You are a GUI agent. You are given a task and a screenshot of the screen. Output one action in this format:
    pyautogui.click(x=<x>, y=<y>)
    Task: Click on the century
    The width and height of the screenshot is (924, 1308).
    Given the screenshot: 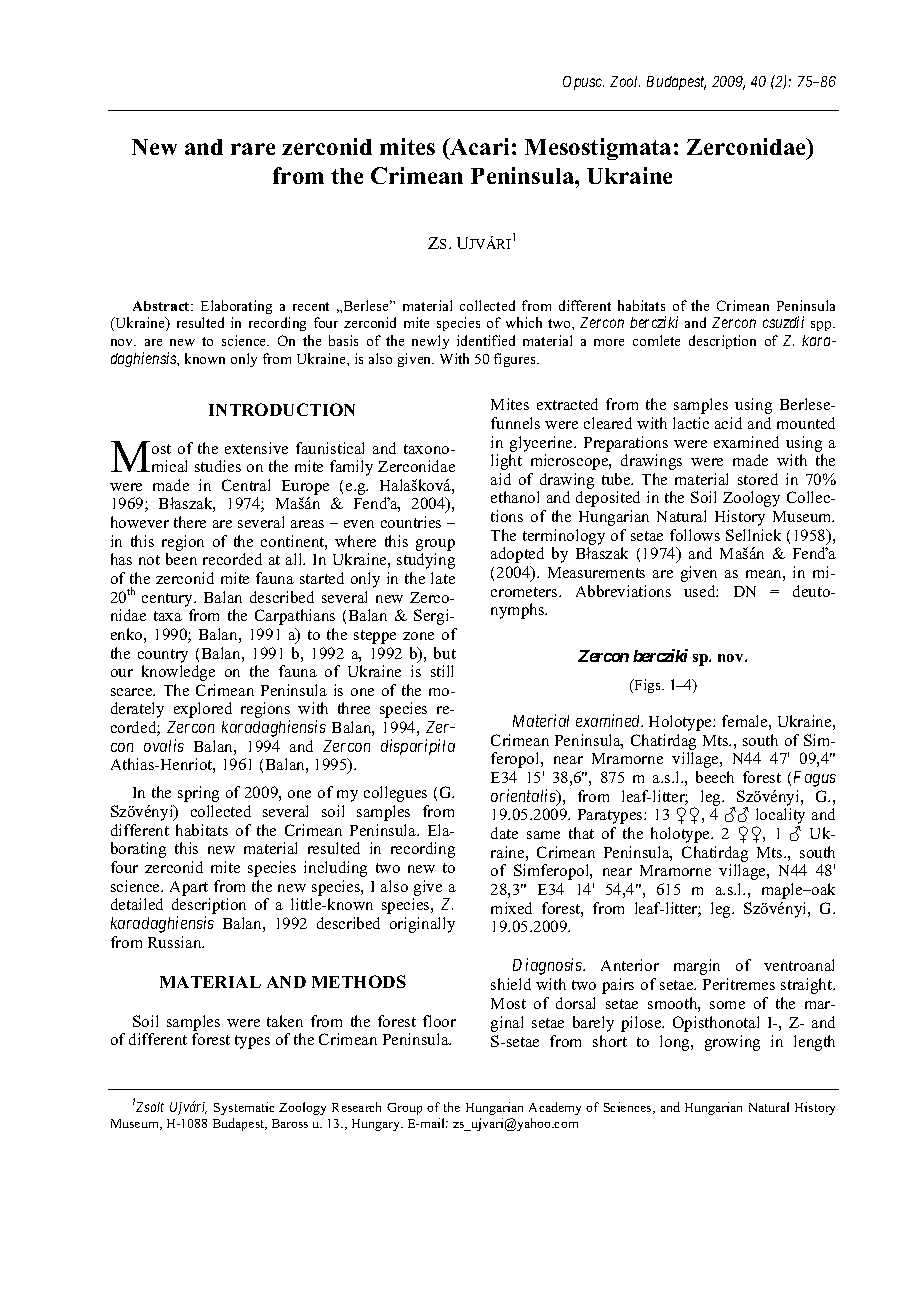 What is the action you would take?
    pyautogui.click(x=168, y=600)
